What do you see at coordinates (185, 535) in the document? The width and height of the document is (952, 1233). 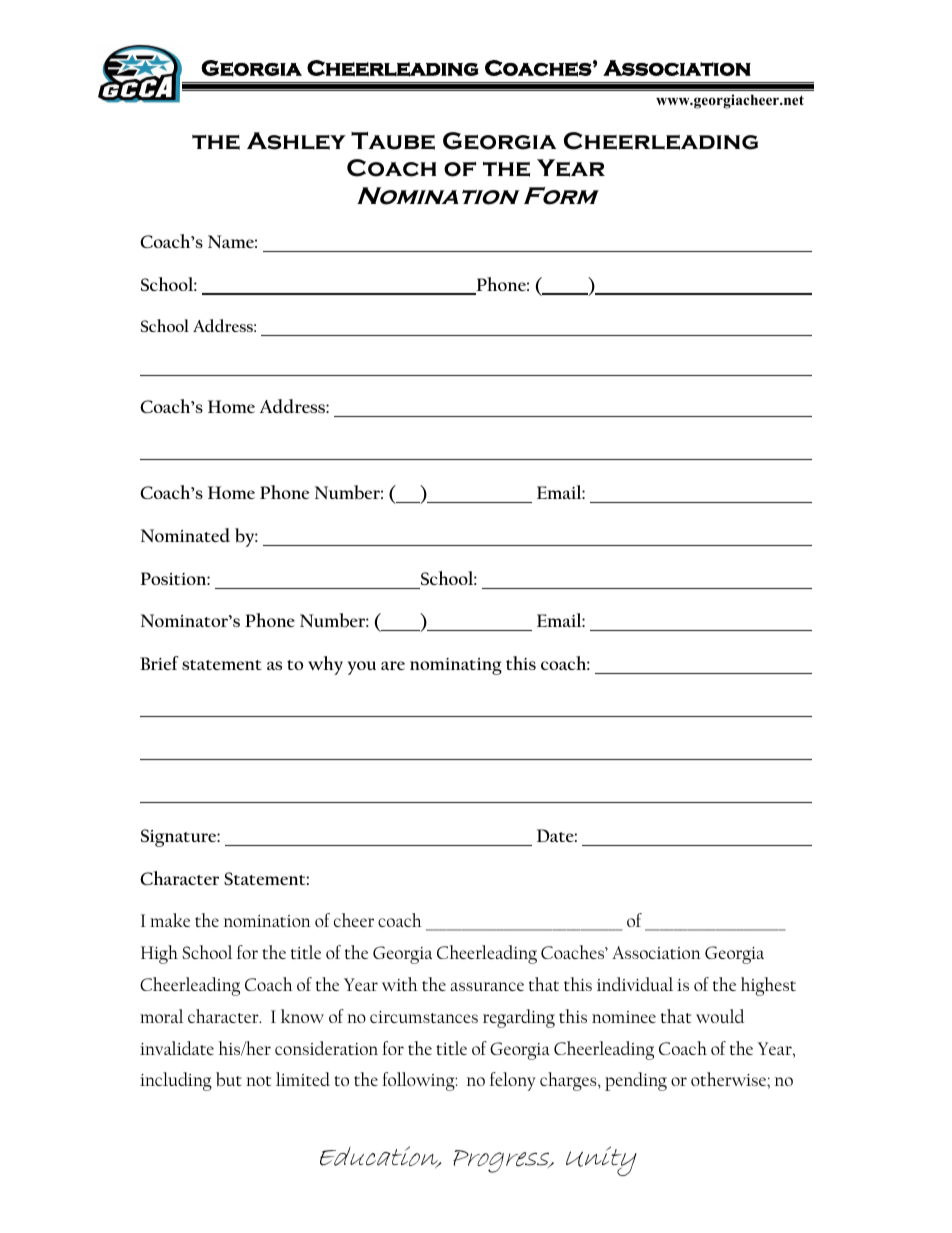 I see `Nominated` at bounding box center [185, 535].
